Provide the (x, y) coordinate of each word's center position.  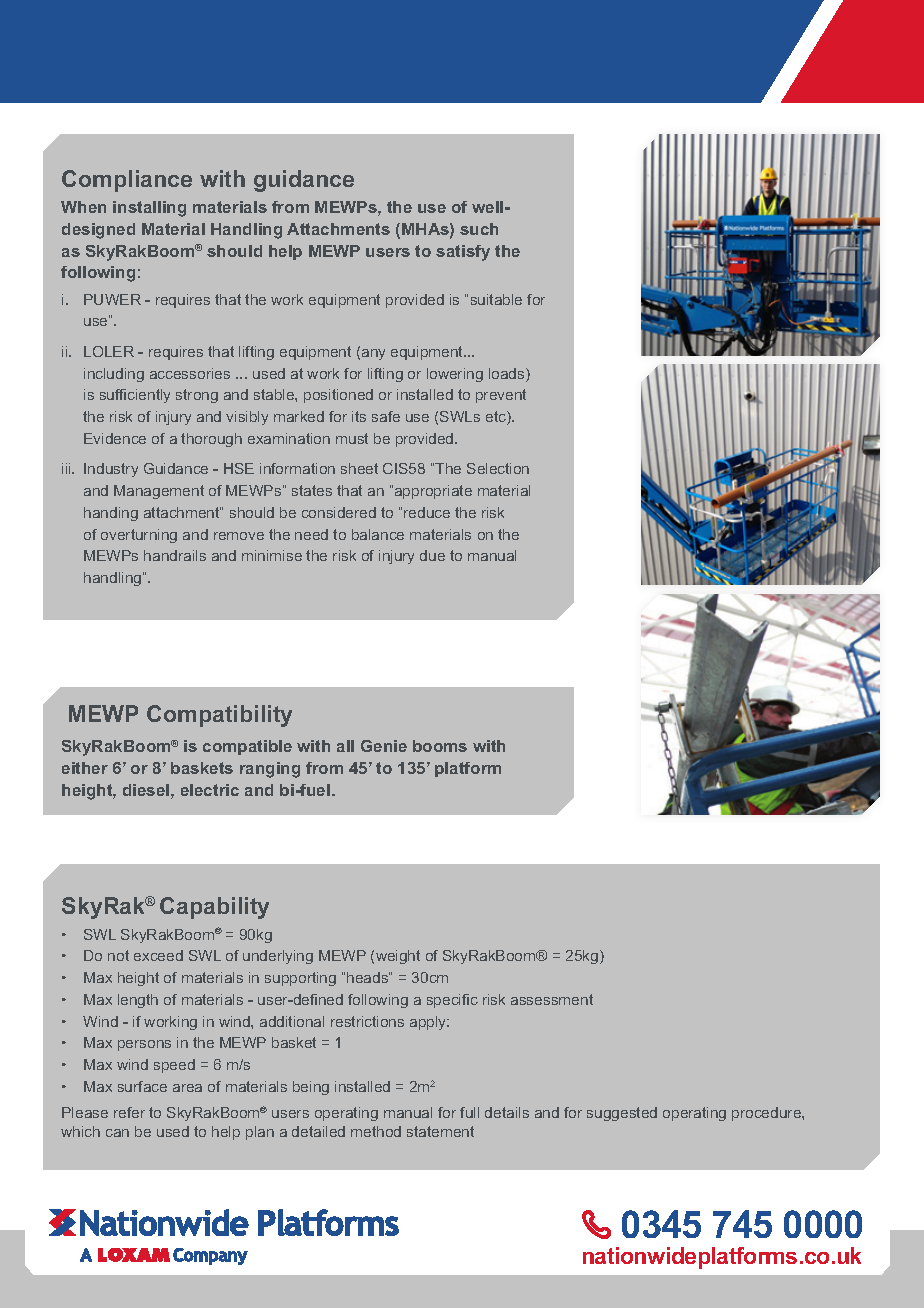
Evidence (115, 438)
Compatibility (219, 716)
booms (440, 746)
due (432, 555)
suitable (496, 299)
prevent (501, 396)
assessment (552, 999)
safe (386, 416)
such (479, 229)
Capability (214, 908)
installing (149, 209)
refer (129, 1112)
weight (398, 957)
